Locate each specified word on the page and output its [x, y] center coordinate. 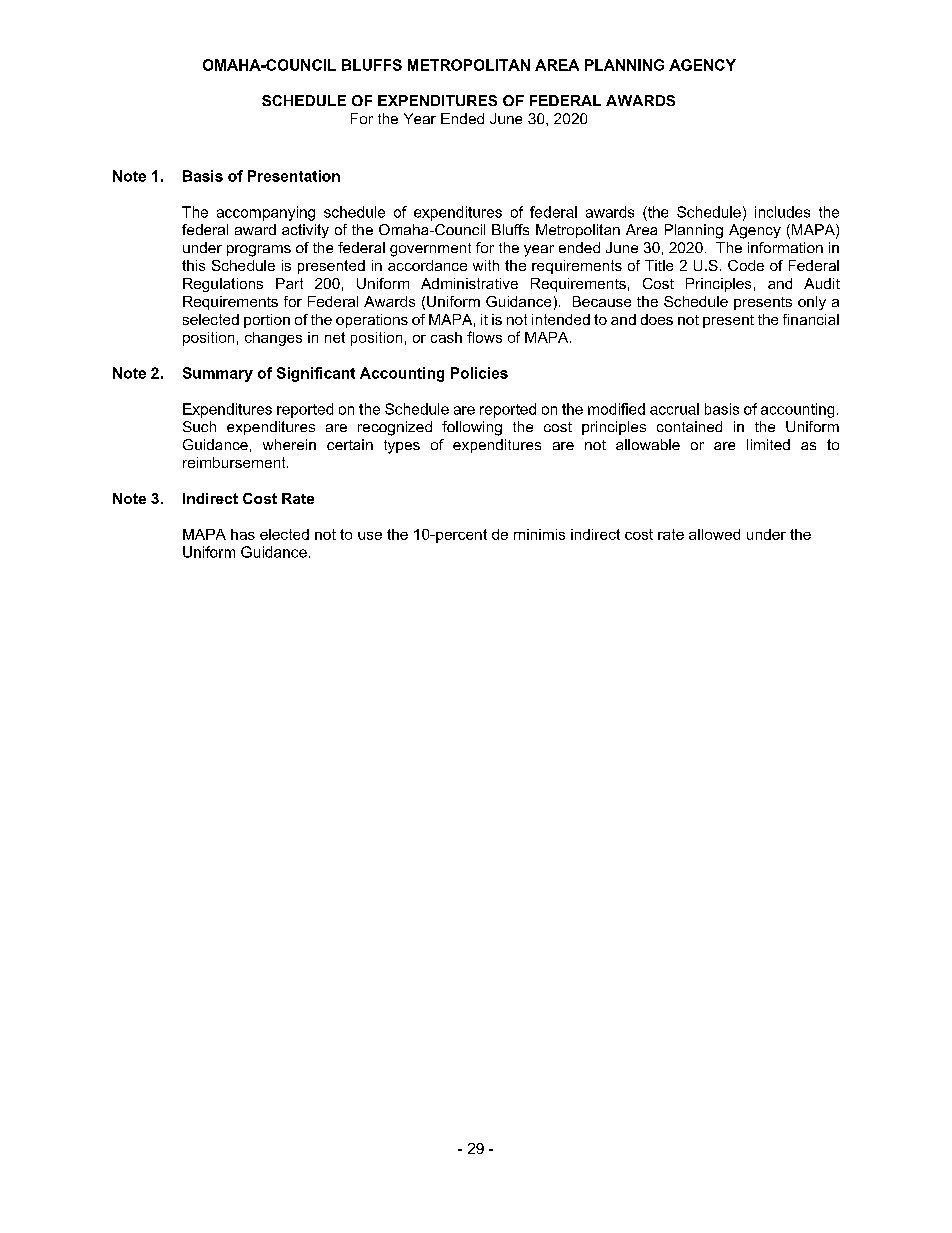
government [430, 250]
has [243, 534]
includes [782, 212]
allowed [714, 534]
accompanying [266, 213]
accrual [674, 409]
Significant [316, 374]
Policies [479, 373]
